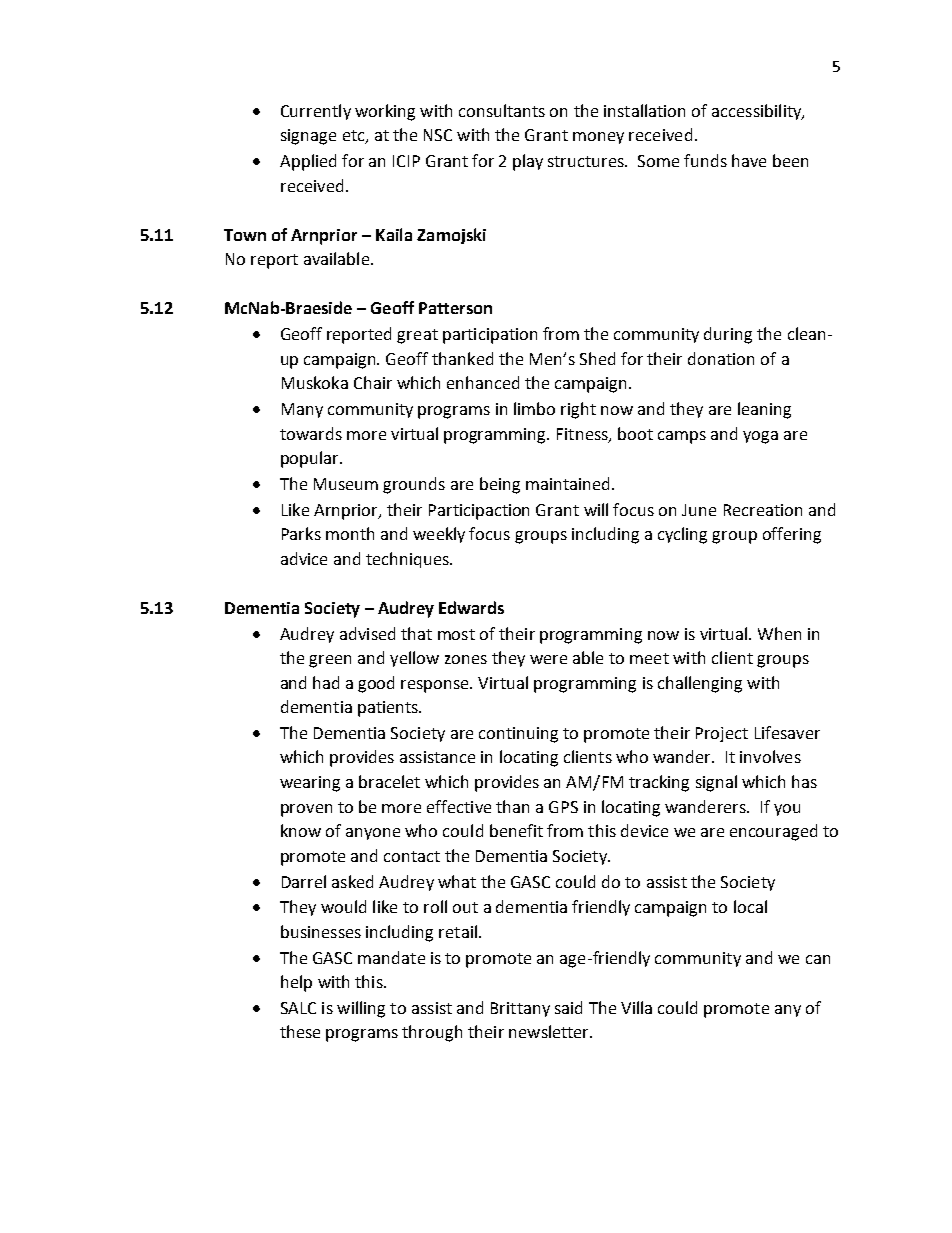  I want to click on help, so click(296, 983).
